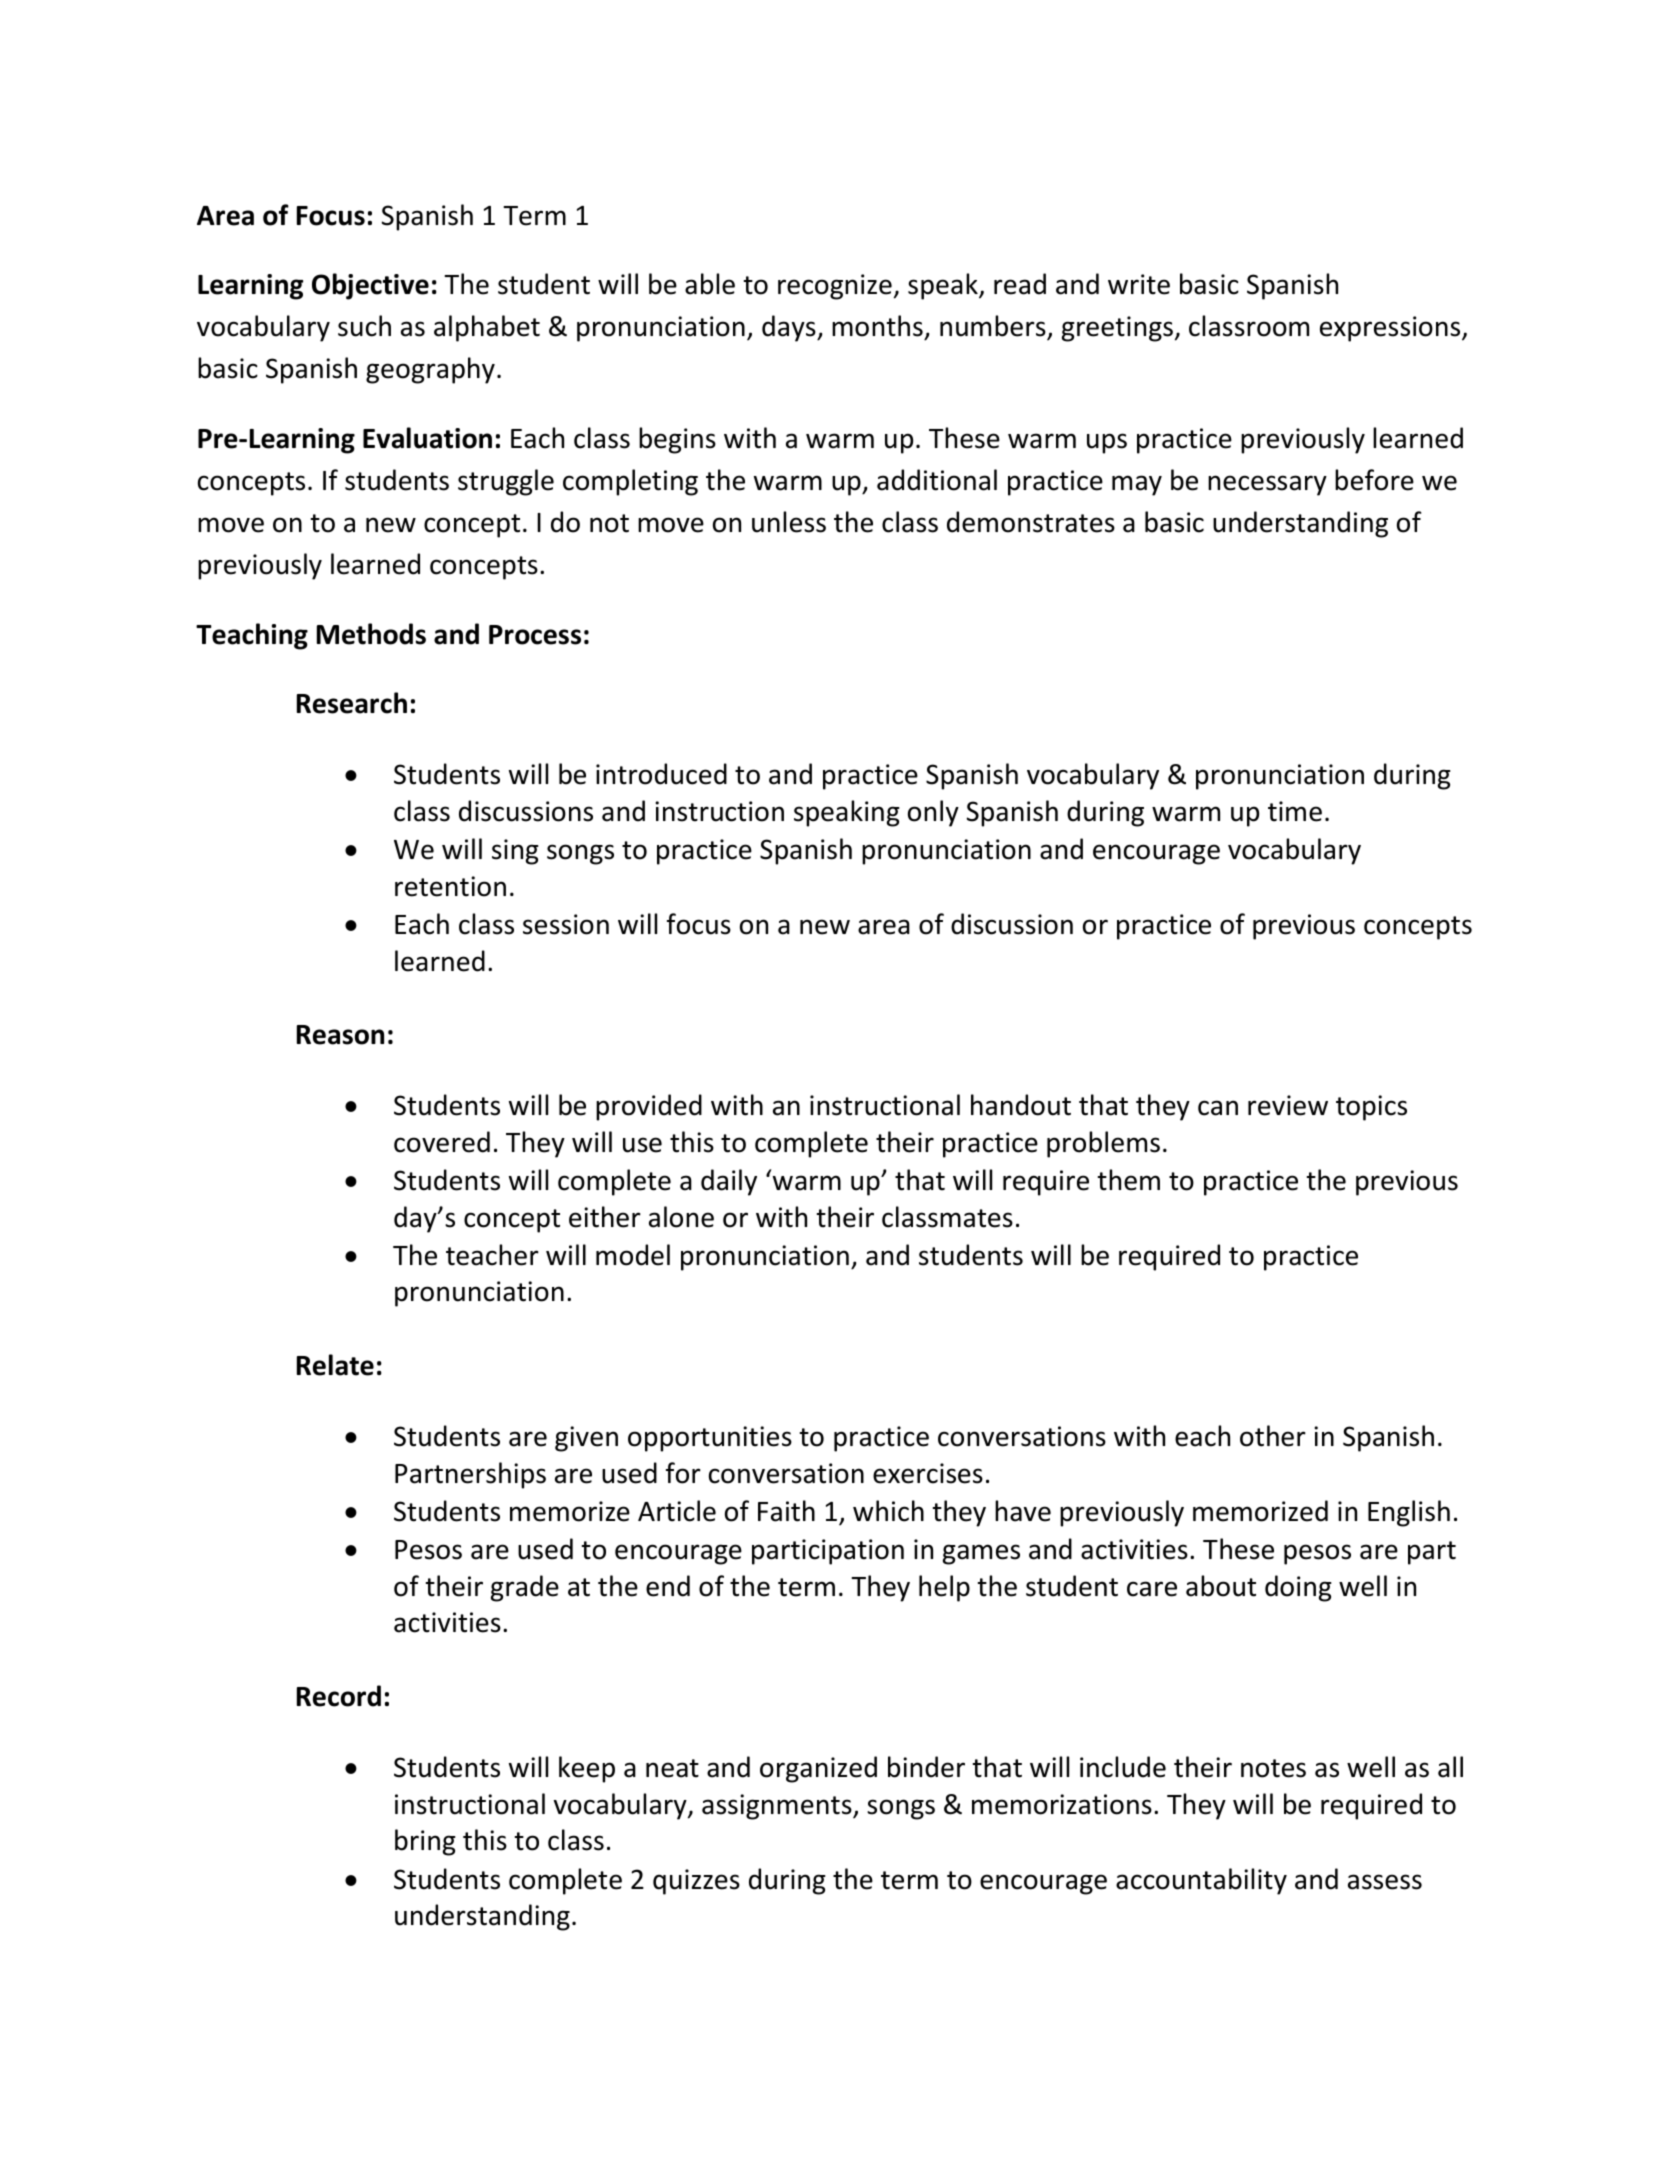 This screenshot has width=1671, height=2162. I want to click on months, so click(878, 327).
